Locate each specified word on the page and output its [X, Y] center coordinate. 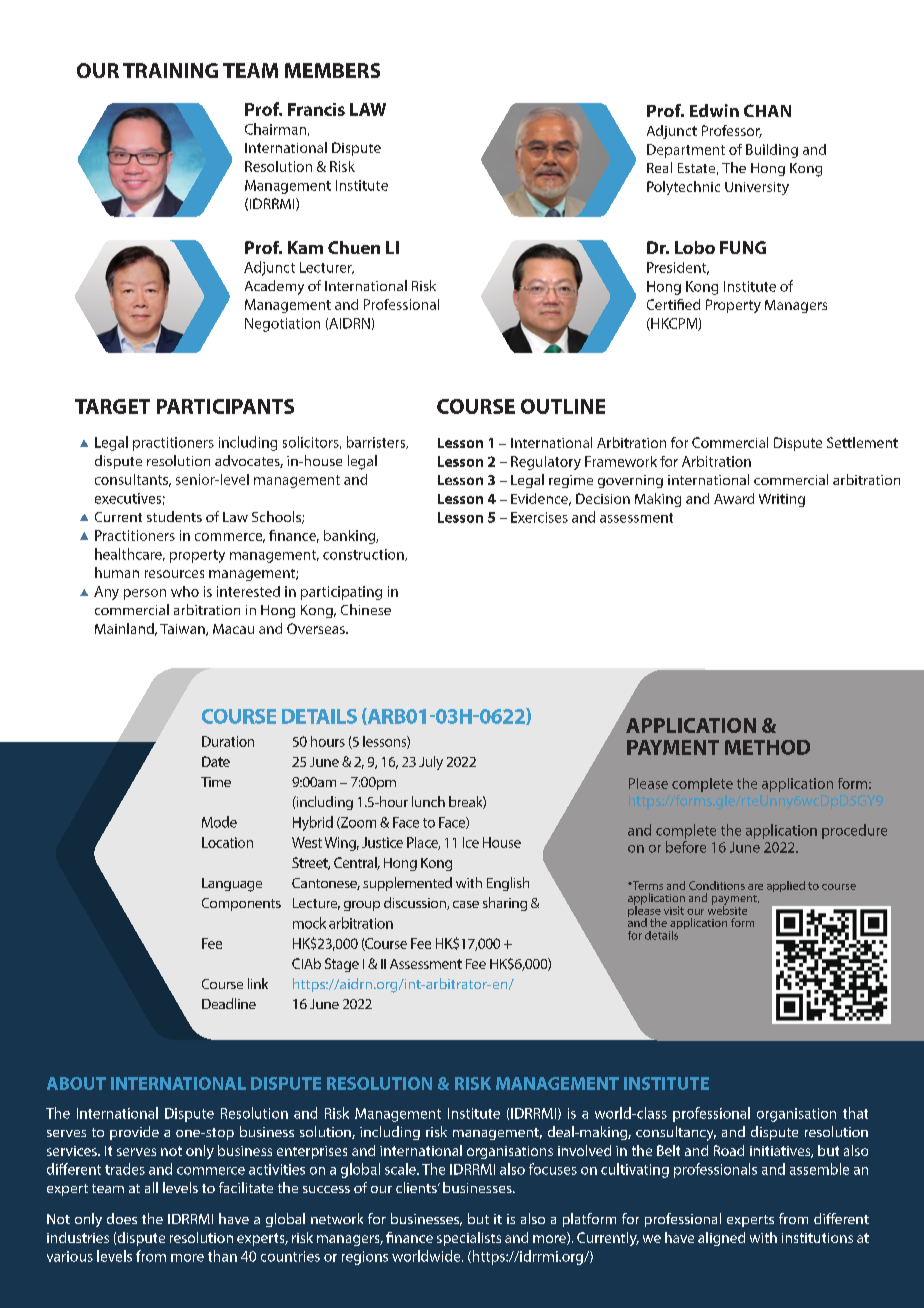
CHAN [767, 110]
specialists [469, 1239]
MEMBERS [332, 70]
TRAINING [170, 70]
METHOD [767, 747]
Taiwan [183, 630]
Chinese [366, 609]
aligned [721, 1239]
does [122, 1218]
